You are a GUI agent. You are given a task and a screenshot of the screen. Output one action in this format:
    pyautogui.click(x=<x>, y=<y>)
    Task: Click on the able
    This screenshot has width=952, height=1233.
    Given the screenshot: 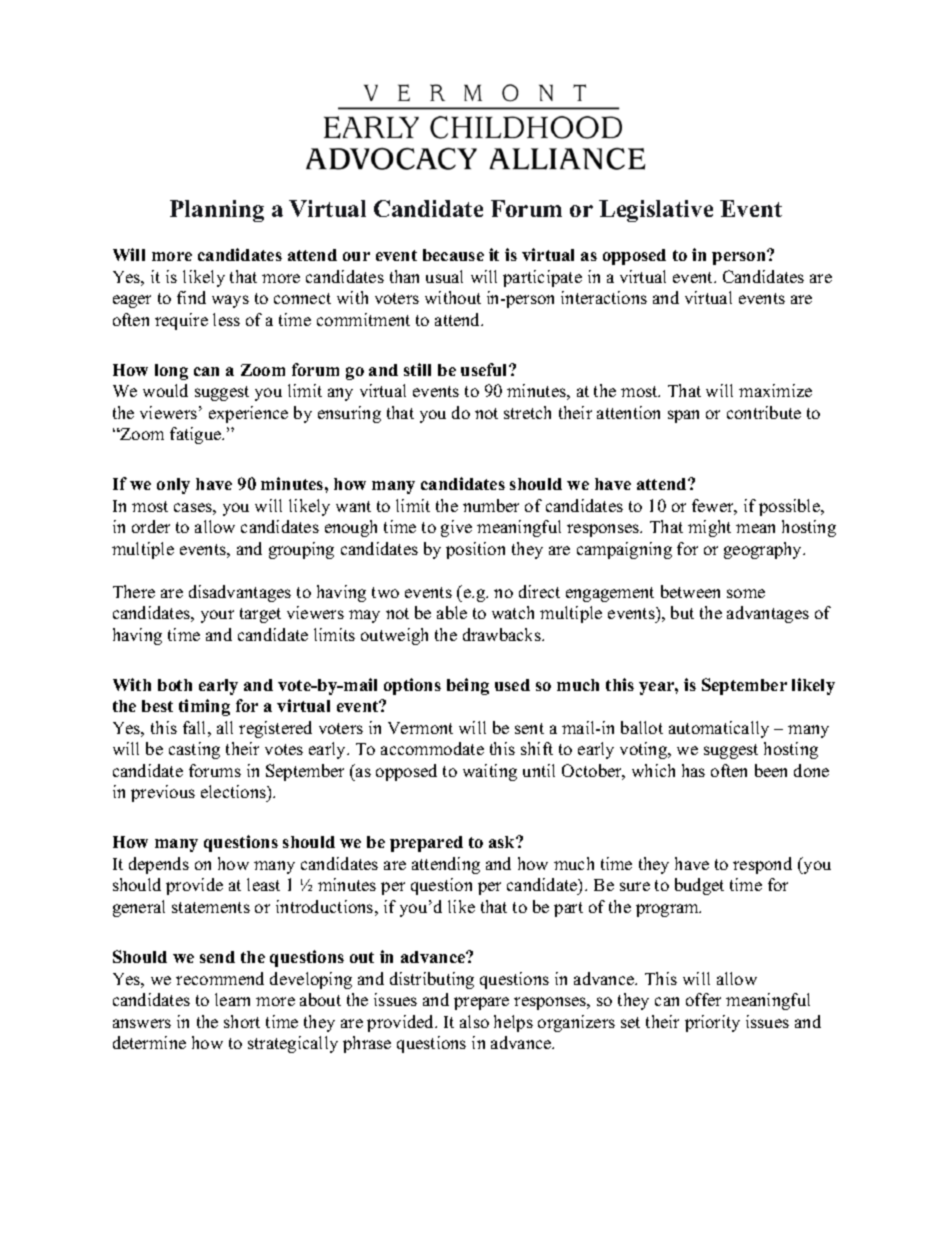 What is the action you would take?
    pyautogui.click(x=452, y=612)
